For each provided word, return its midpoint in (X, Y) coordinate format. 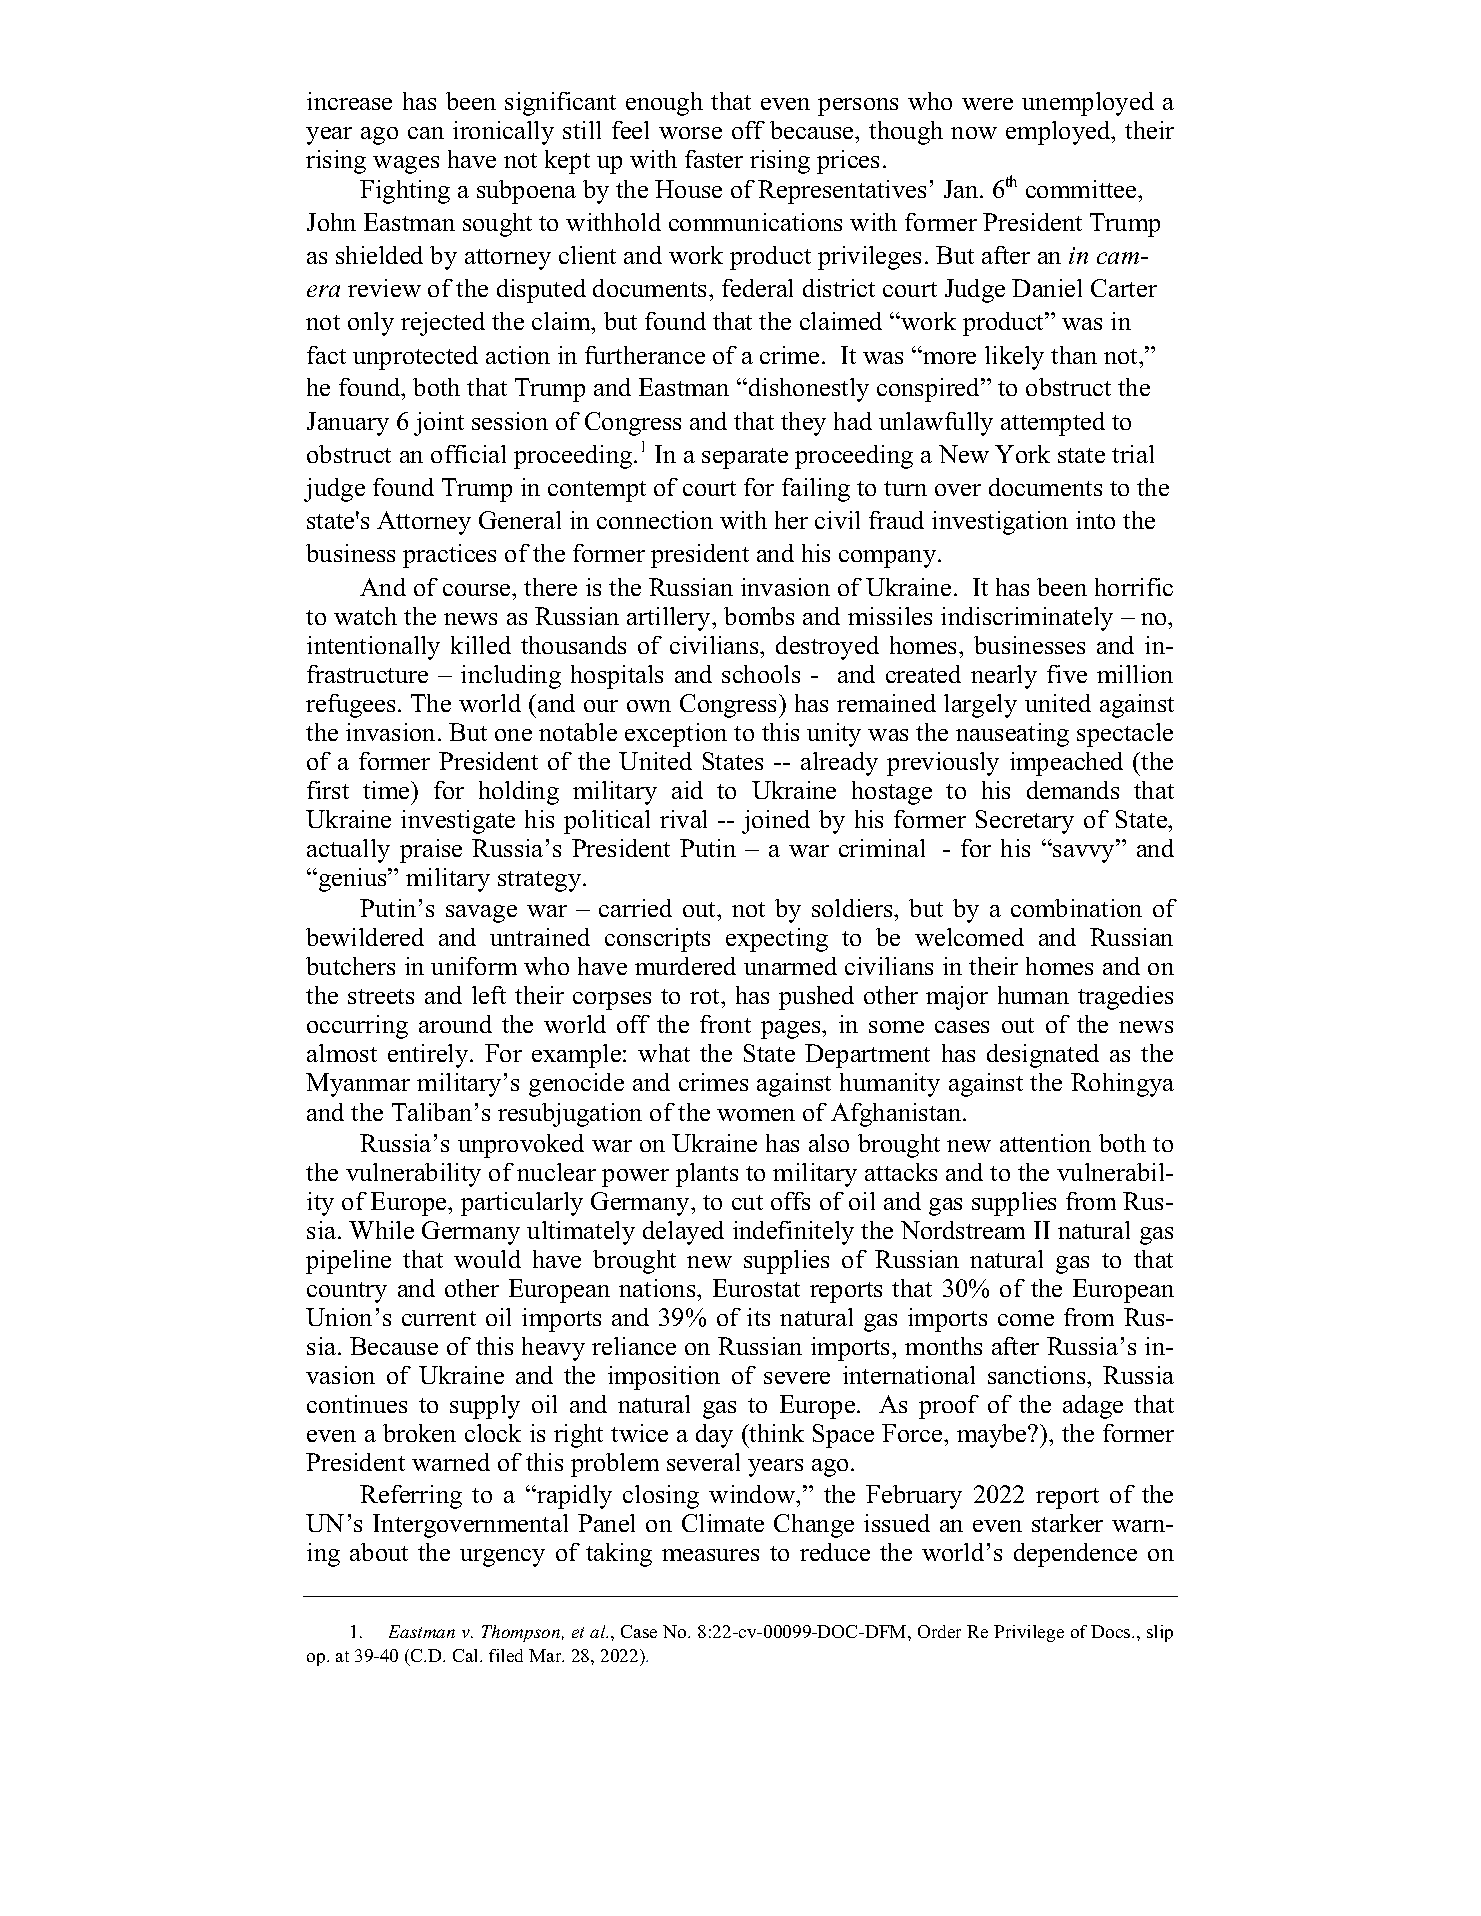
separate (745, 458)
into (1095, 520)
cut (747, 1202)
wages (406, 165)
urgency (502, 1558)
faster (714, 159)
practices (449, 556)
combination (1076, 908)
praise (431, 851)
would (487, 1259)
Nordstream (963, 1230)
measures (710, 1555)
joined (776, 822)
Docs (1112, 1631)
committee (1082, 189)
